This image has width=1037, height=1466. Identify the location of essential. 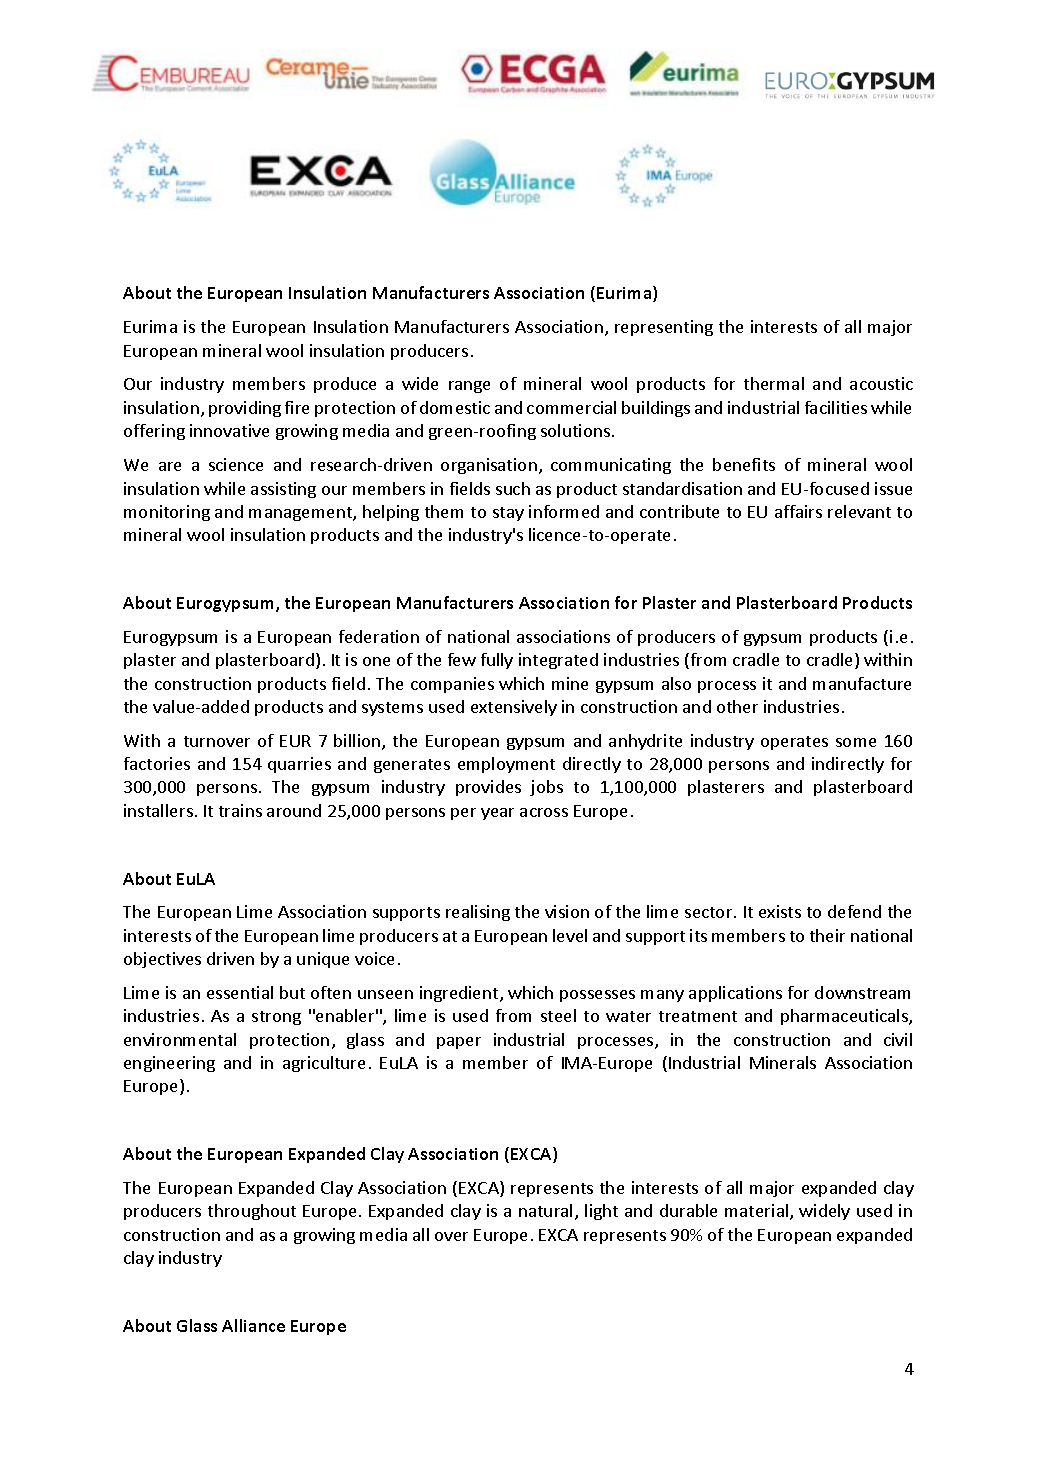
(240, 992).
